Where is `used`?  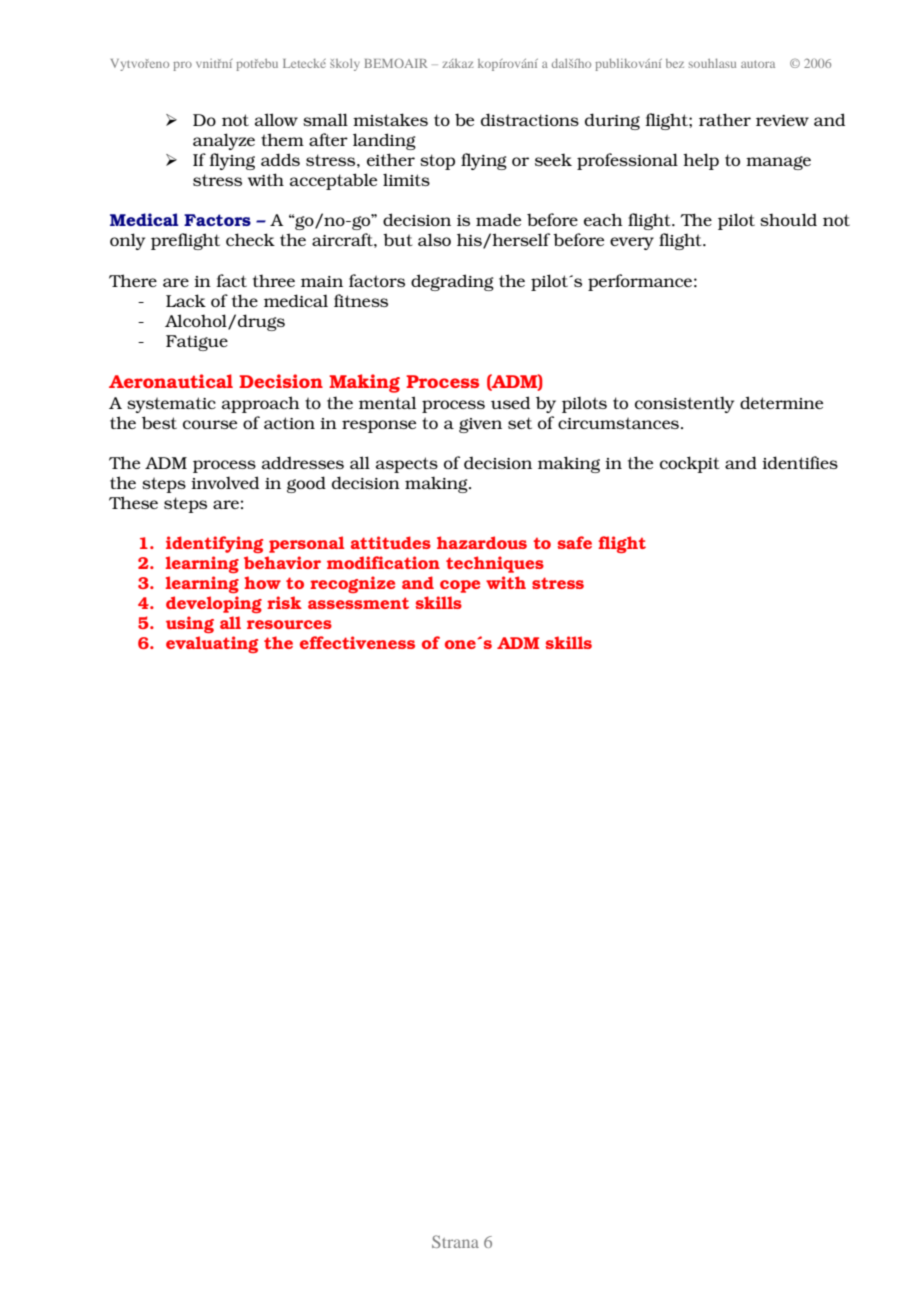
used is located at coordinates (510, 402).
